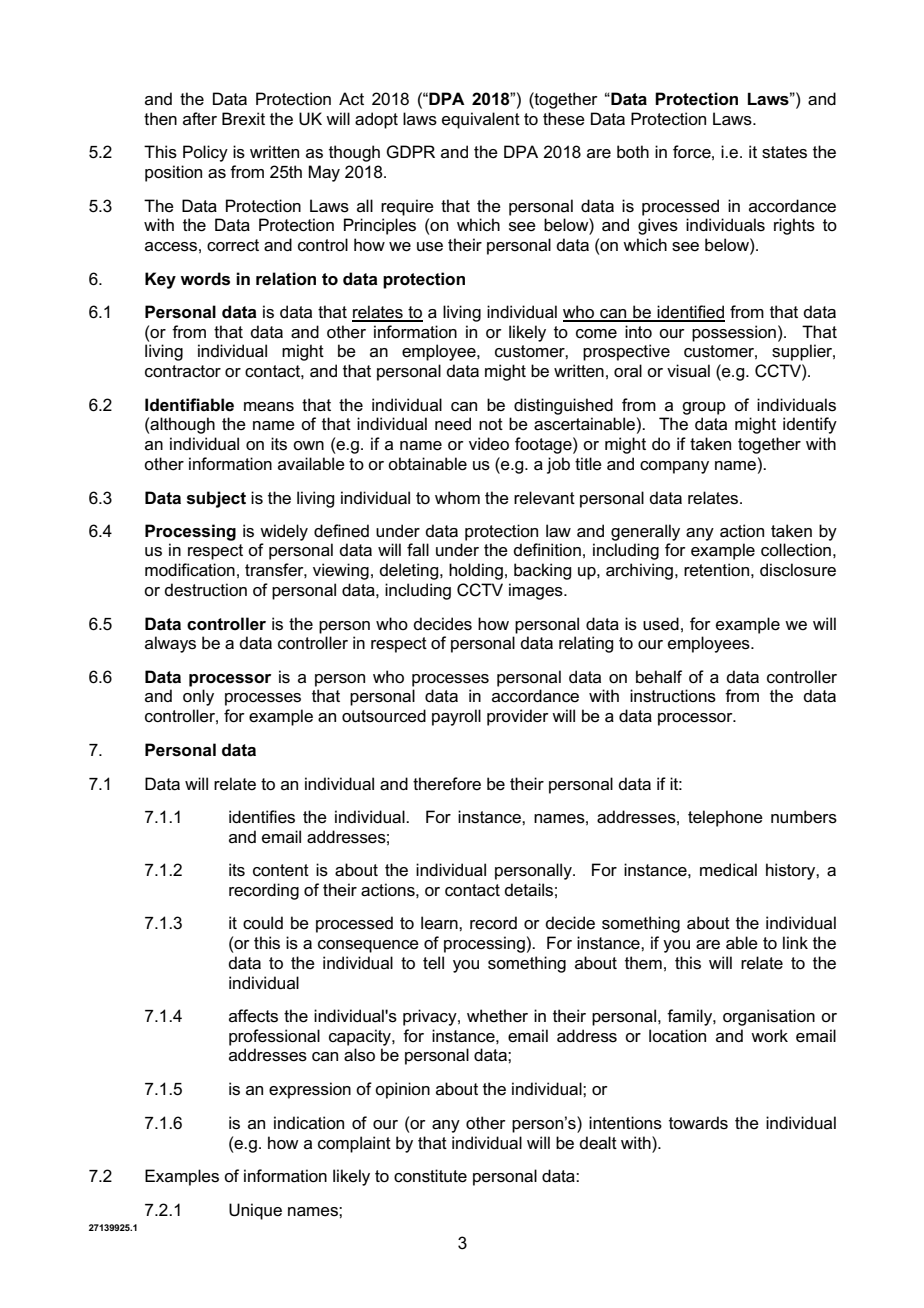  I want to click on means, so click(269, 407).
